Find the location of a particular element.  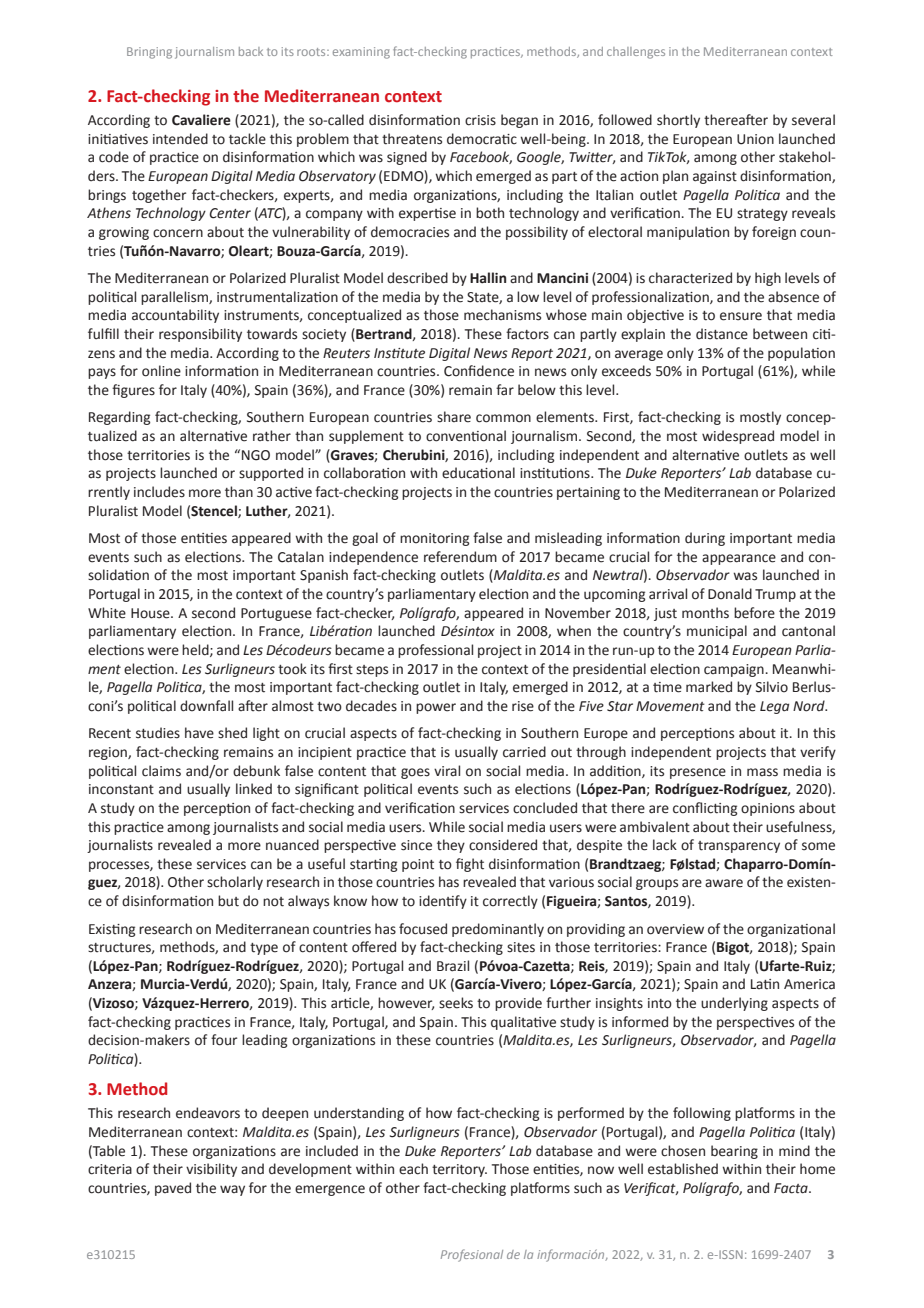

territory is located at coordinates (459, 1170).
